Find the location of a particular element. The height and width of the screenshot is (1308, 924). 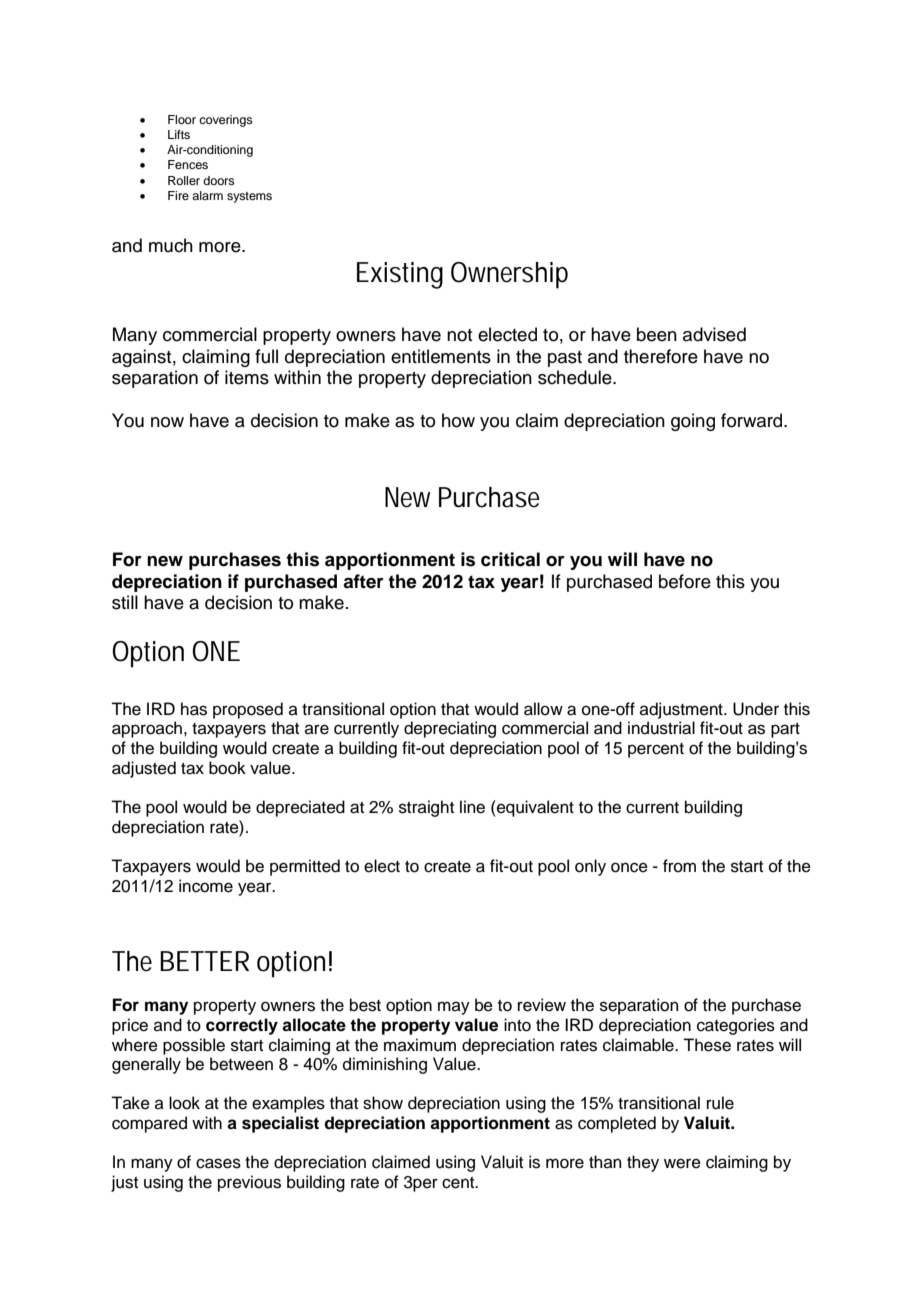

depreciating is located at coordinates (450, 729).
